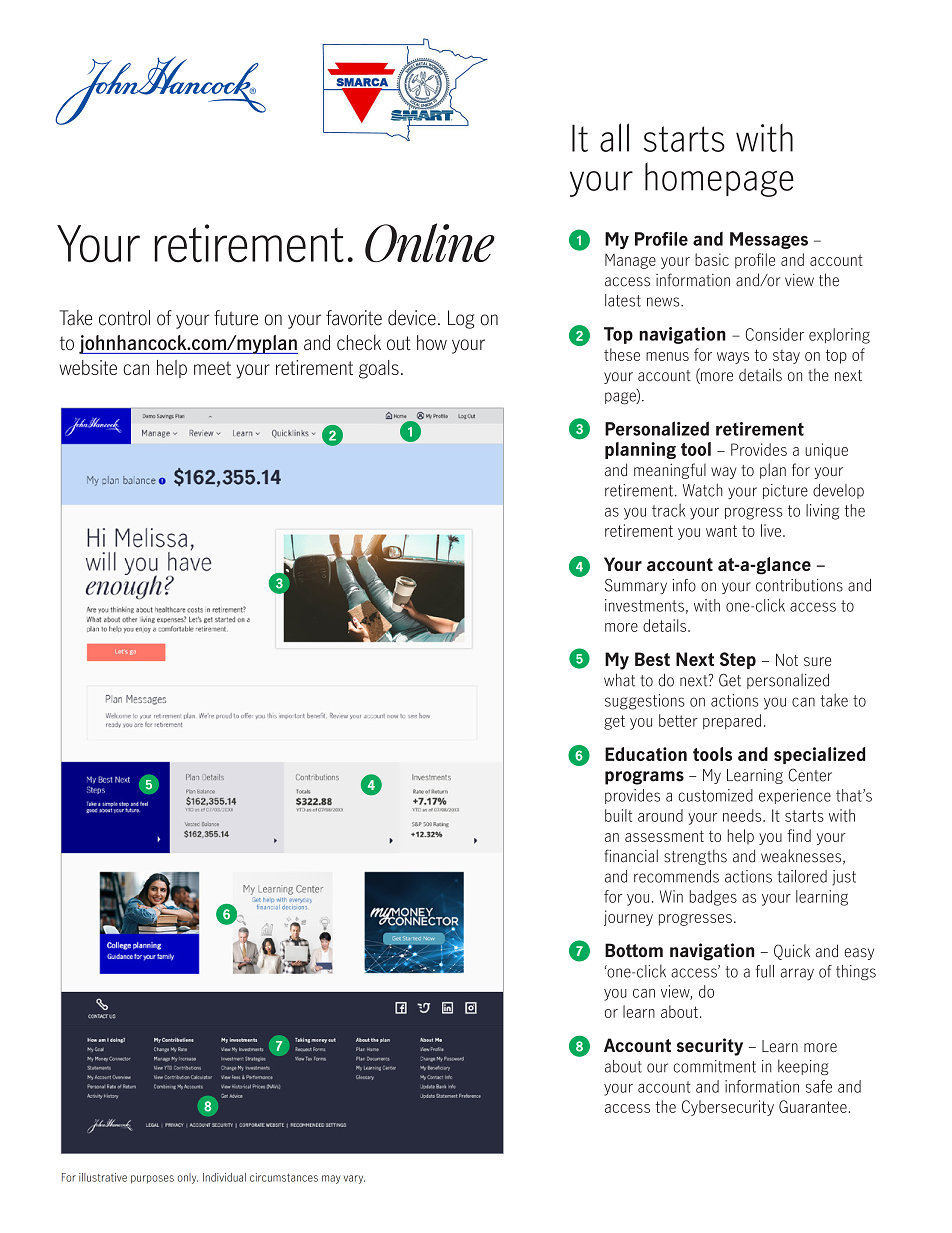  Describe the element at coordinates (432, 342) in the screenshot. I see `how` at that location.
